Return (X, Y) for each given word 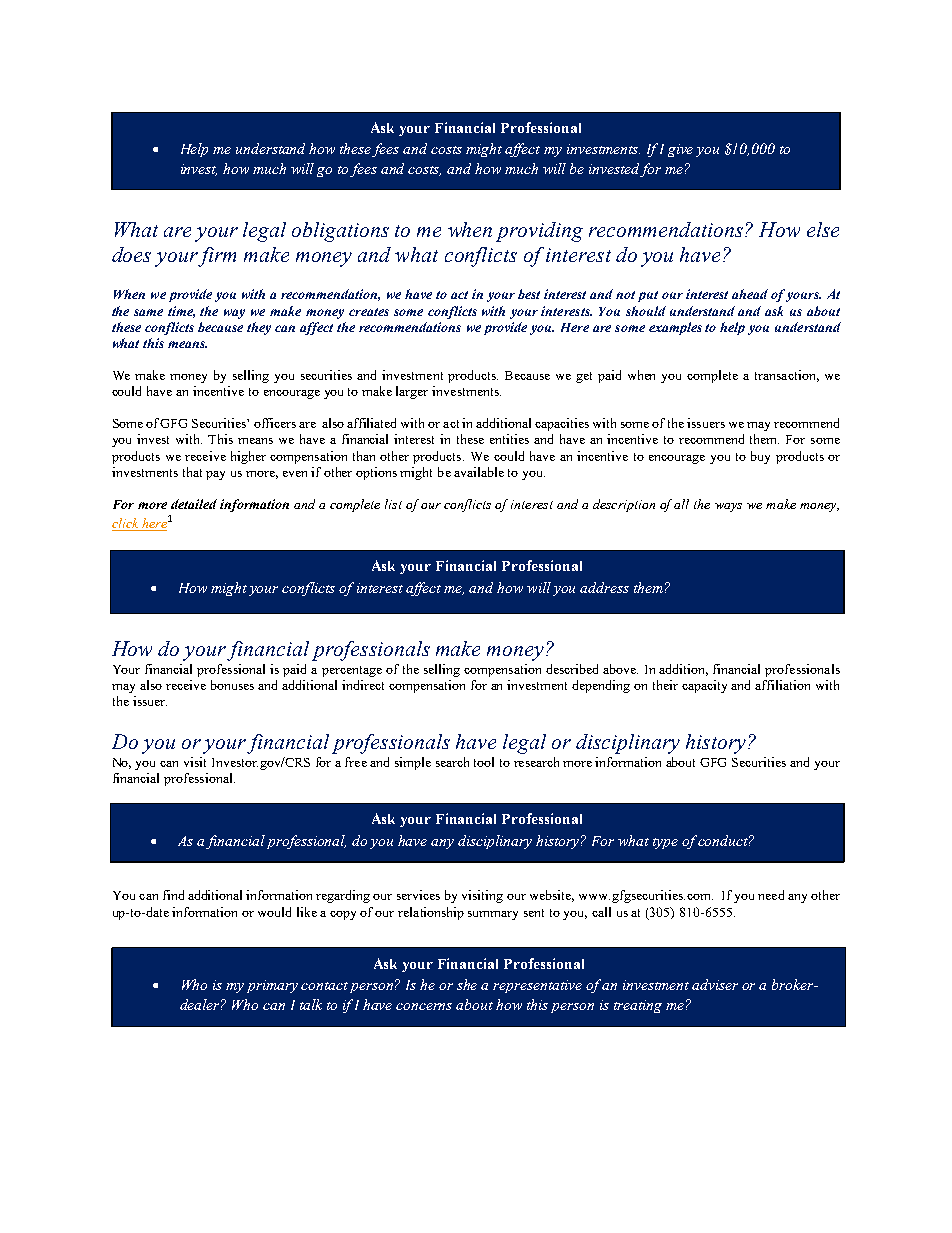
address (604, 587)
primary (272, 986)
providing (539, 232)
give (680, 150)
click (127, 524)
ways (728, 507)
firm (217, 257)
